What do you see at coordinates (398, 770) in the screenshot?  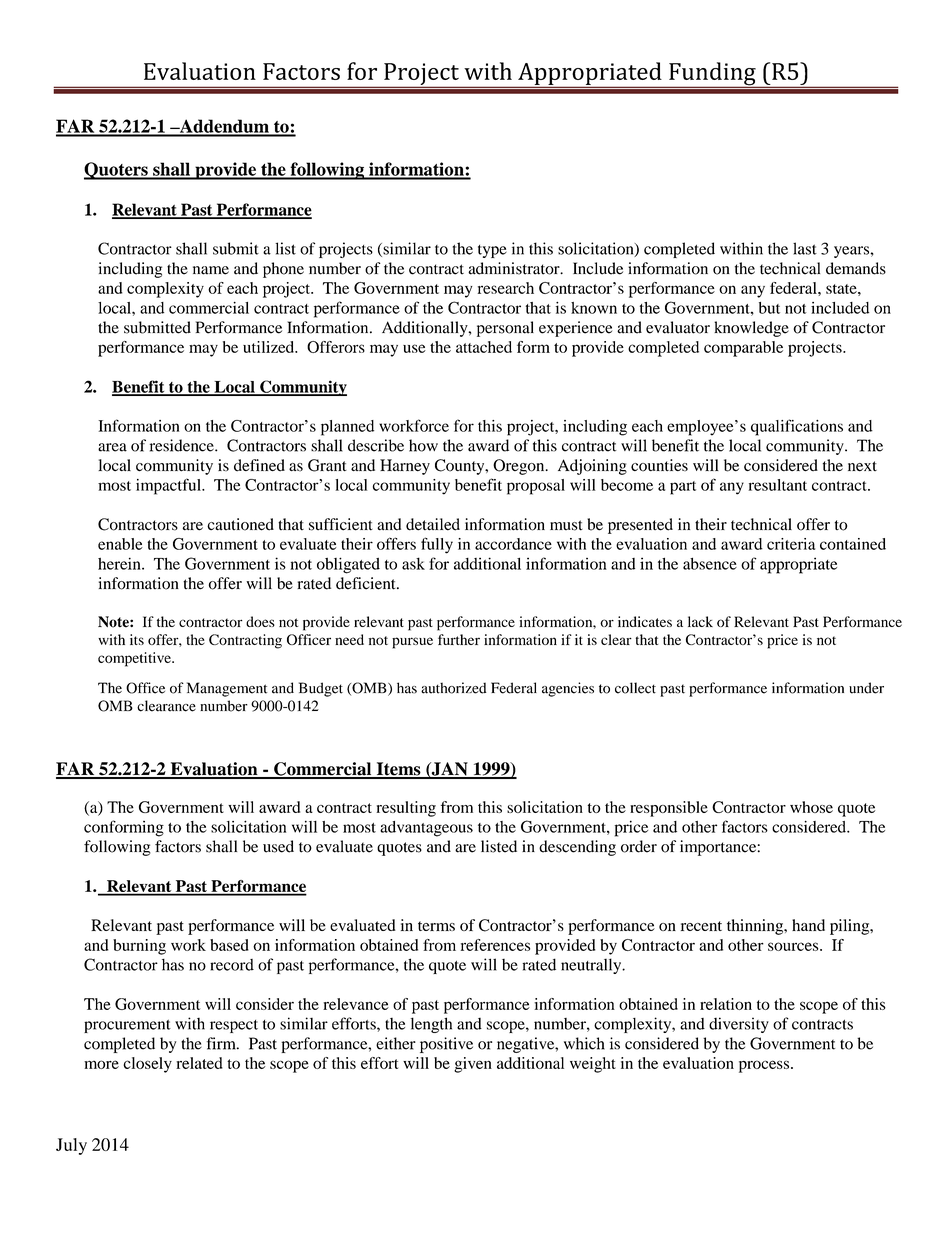 I see `Items` at bounding box center [398, 770].
